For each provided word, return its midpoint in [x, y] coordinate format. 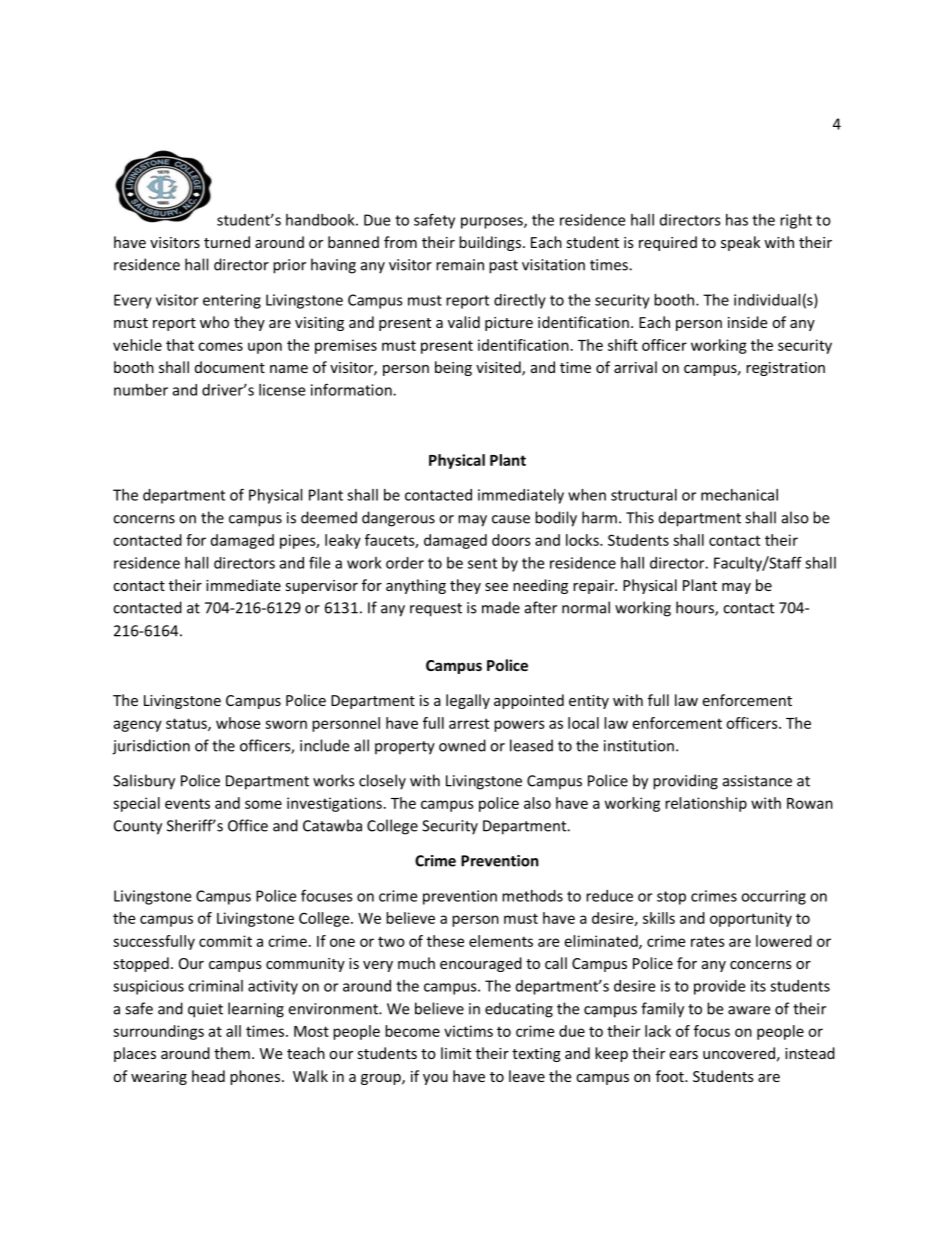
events [187, 803]
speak [740, 243]
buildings [490, 243]
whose [238, 723]
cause [511, 519]
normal [586, 607]
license [282, 390]
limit [456, 1053]
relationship [706, 804]
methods [532, 896]
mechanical [739, 495]
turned [227, 242]
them [232, 1053]
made [501, 607]
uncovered [739, 1053]
